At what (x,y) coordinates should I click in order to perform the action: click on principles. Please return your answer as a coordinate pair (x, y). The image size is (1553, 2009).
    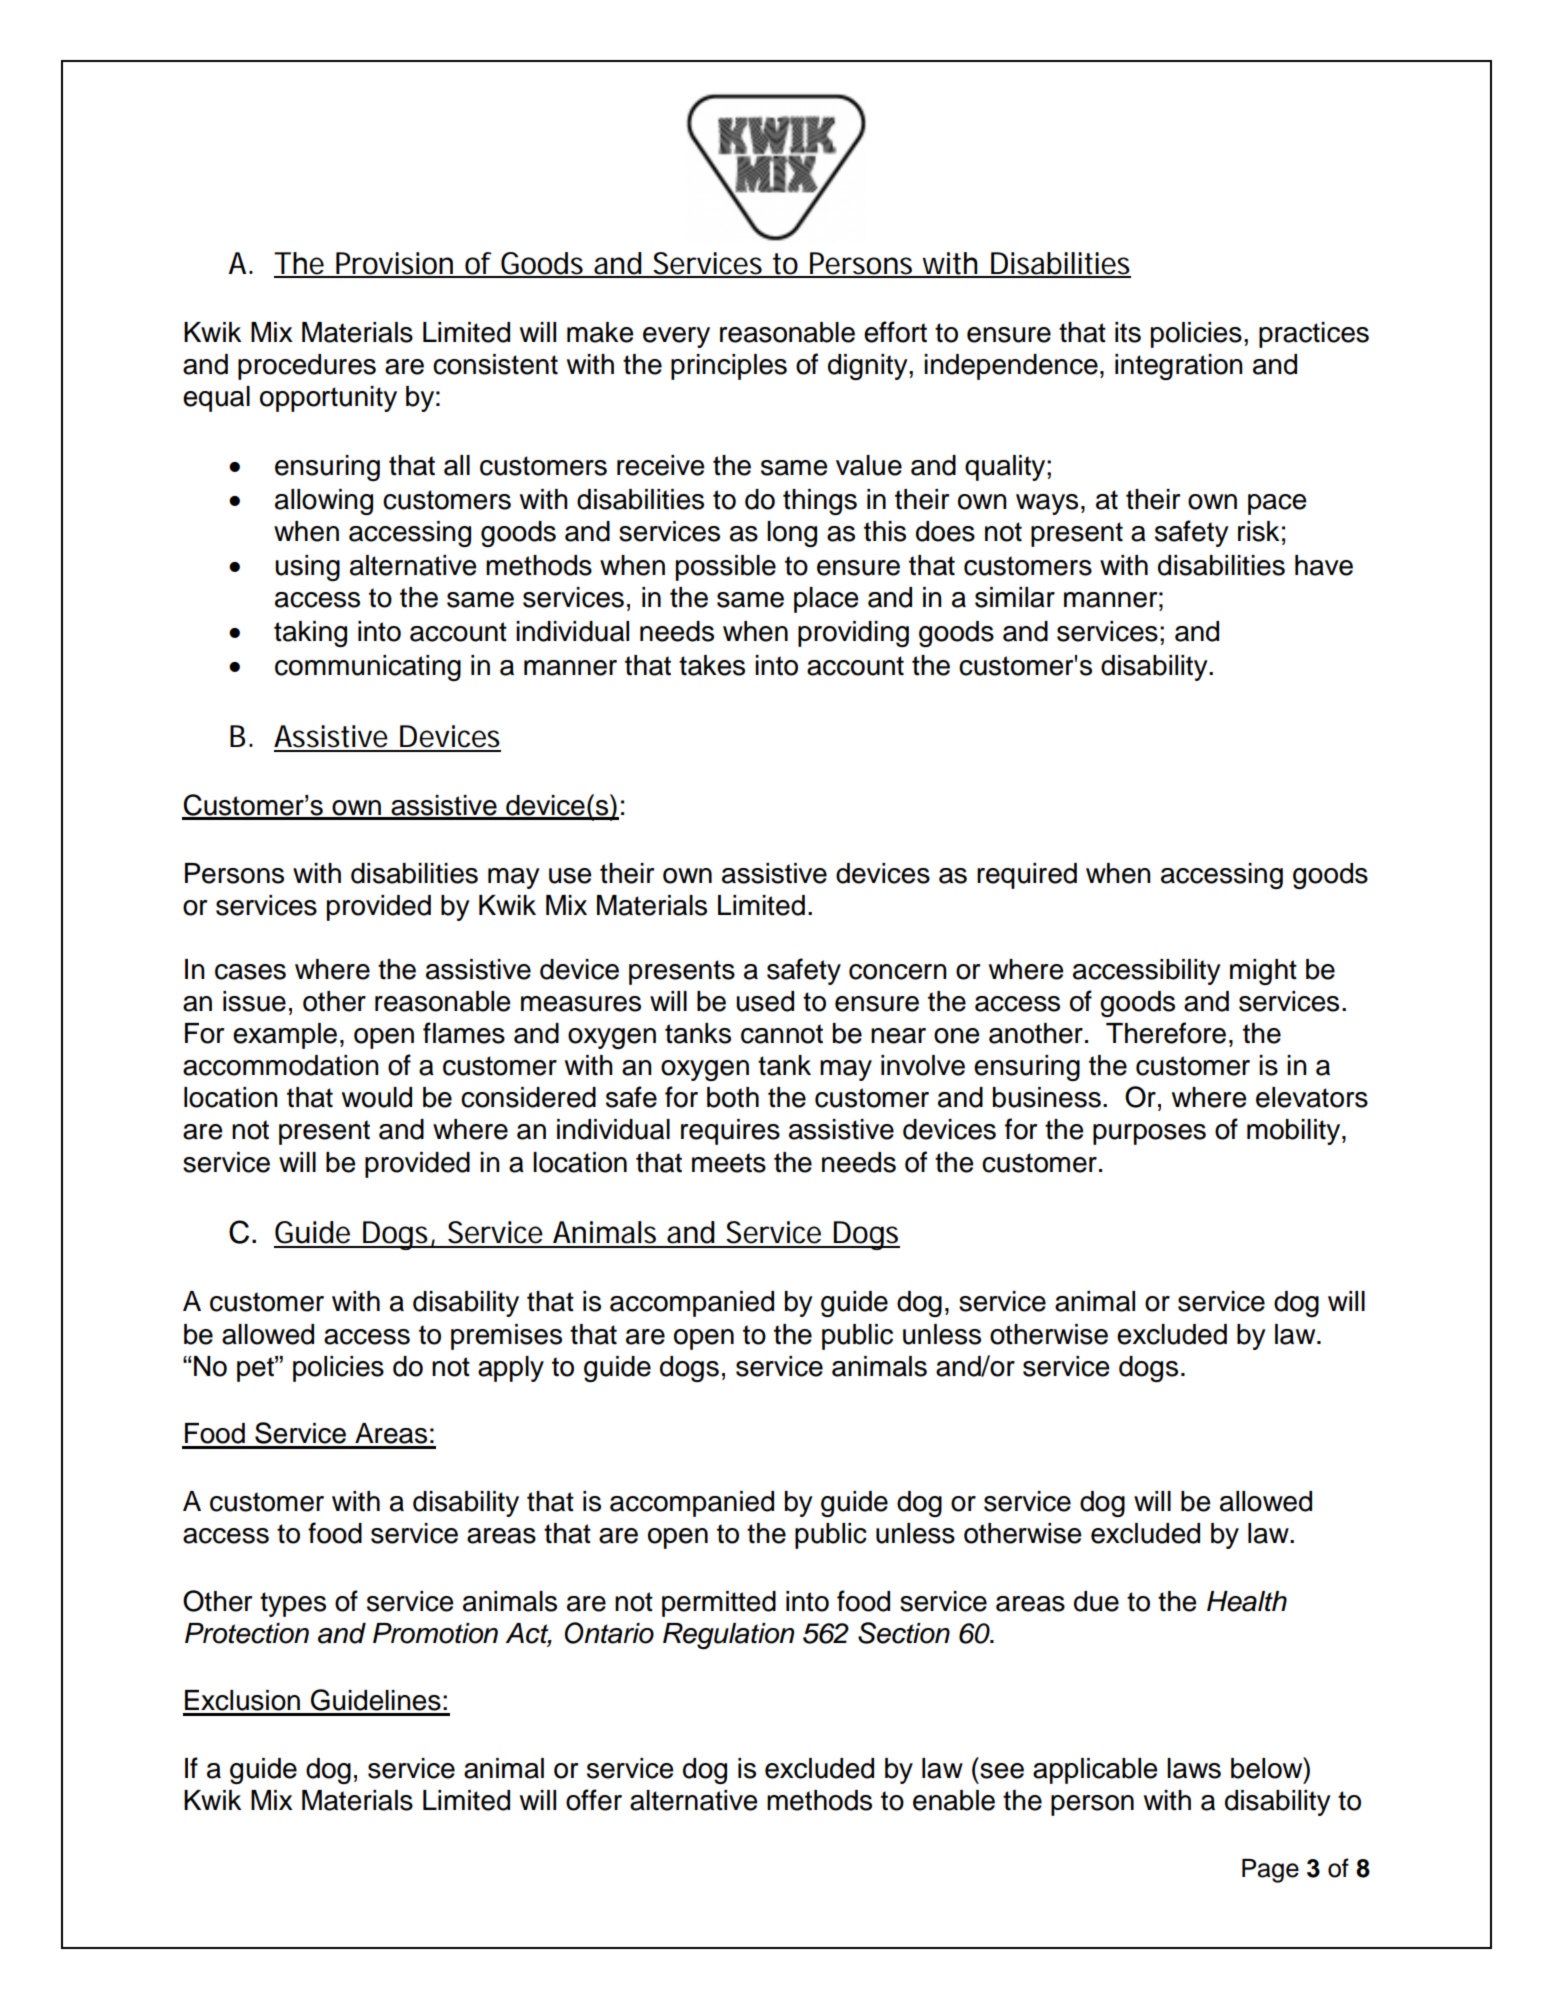
    Looking at the image, I should click on (729, 367).
